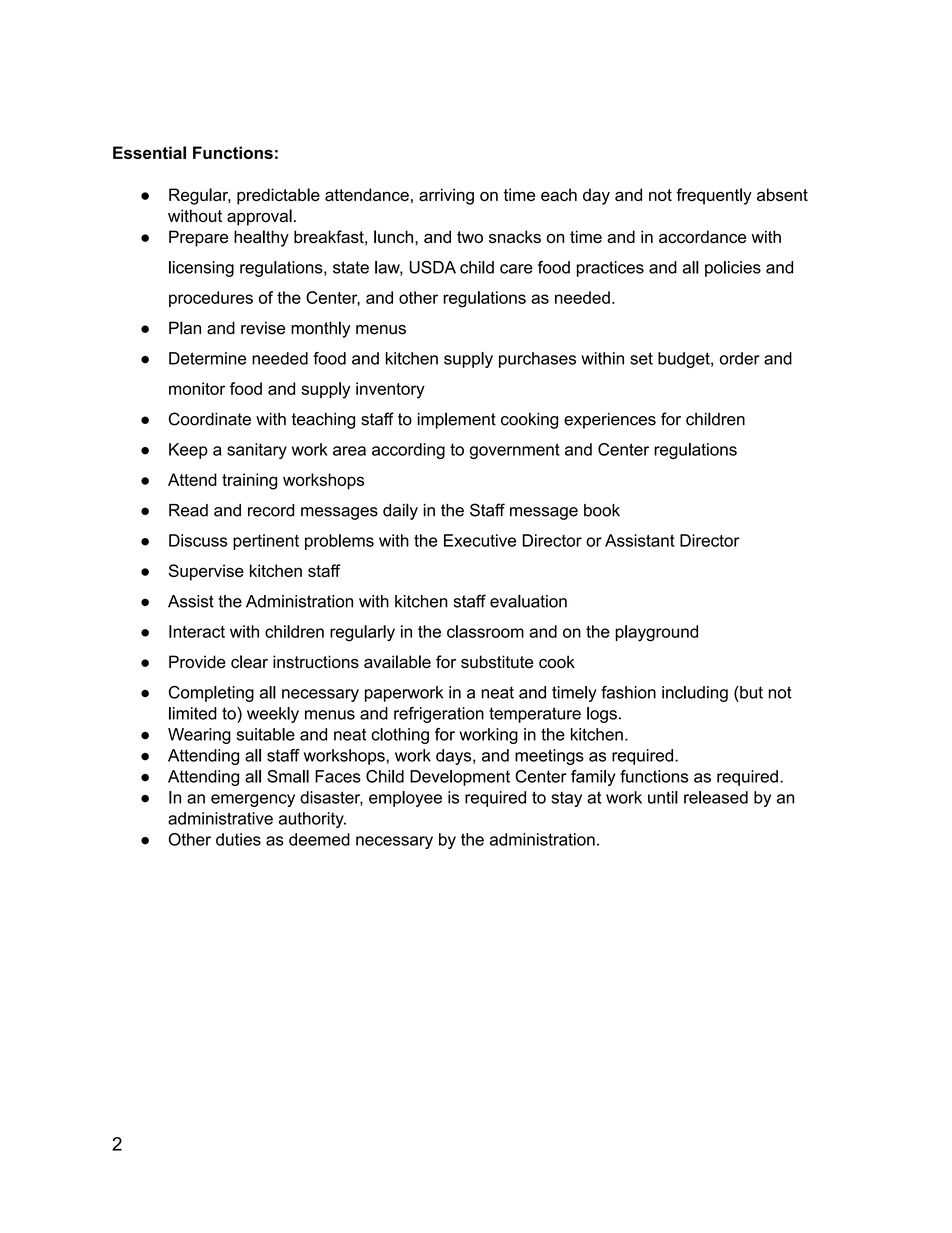  What do you see at coordinates (714, 196) in the document?
I see `frequently` at bounding box center [714, 196].
